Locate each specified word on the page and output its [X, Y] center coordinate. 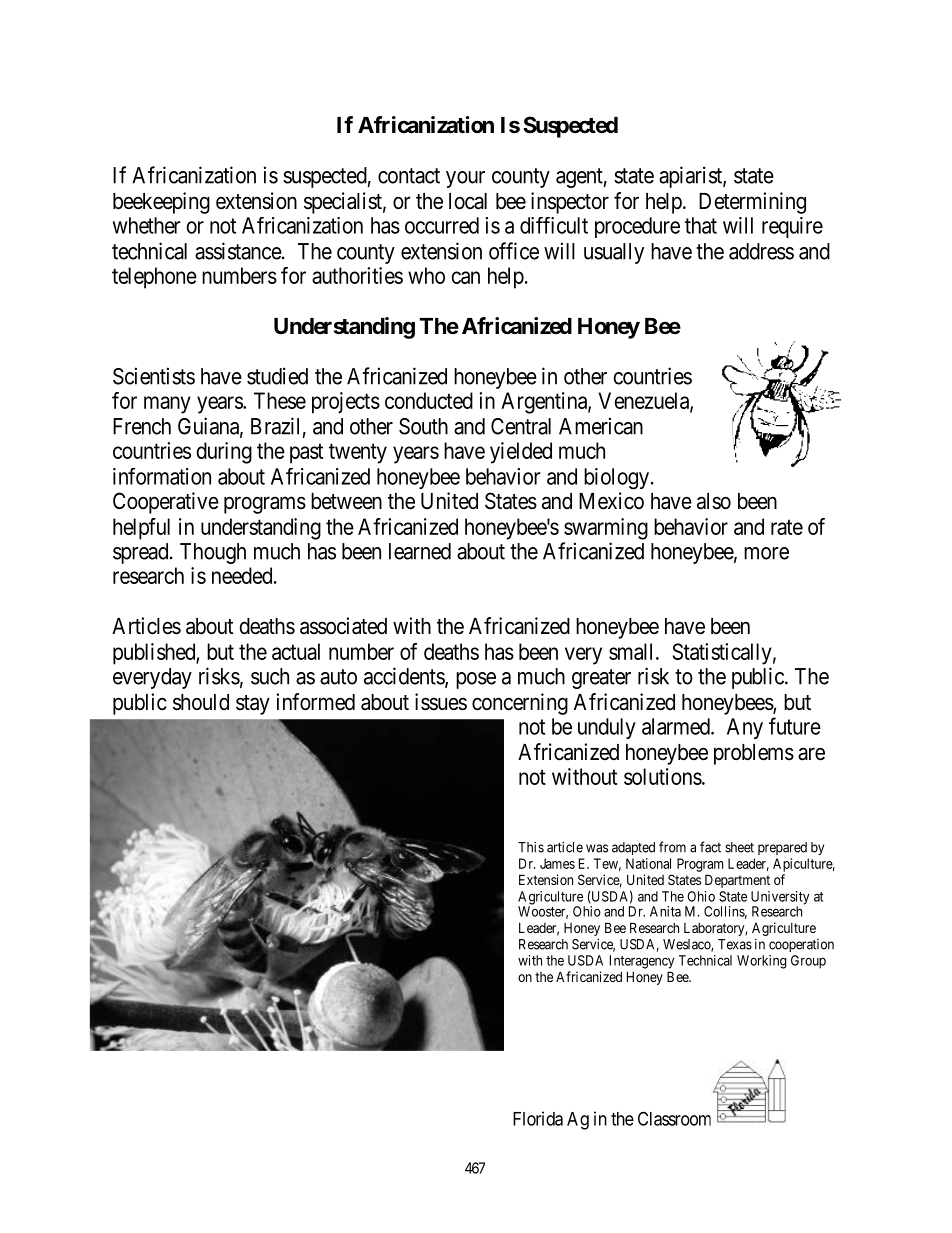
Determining [752, 203]
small [633, 651]
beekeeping [161, 203]
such [270, 676]
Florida [538, 1118]
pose [476, 680]
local [468, 201]
